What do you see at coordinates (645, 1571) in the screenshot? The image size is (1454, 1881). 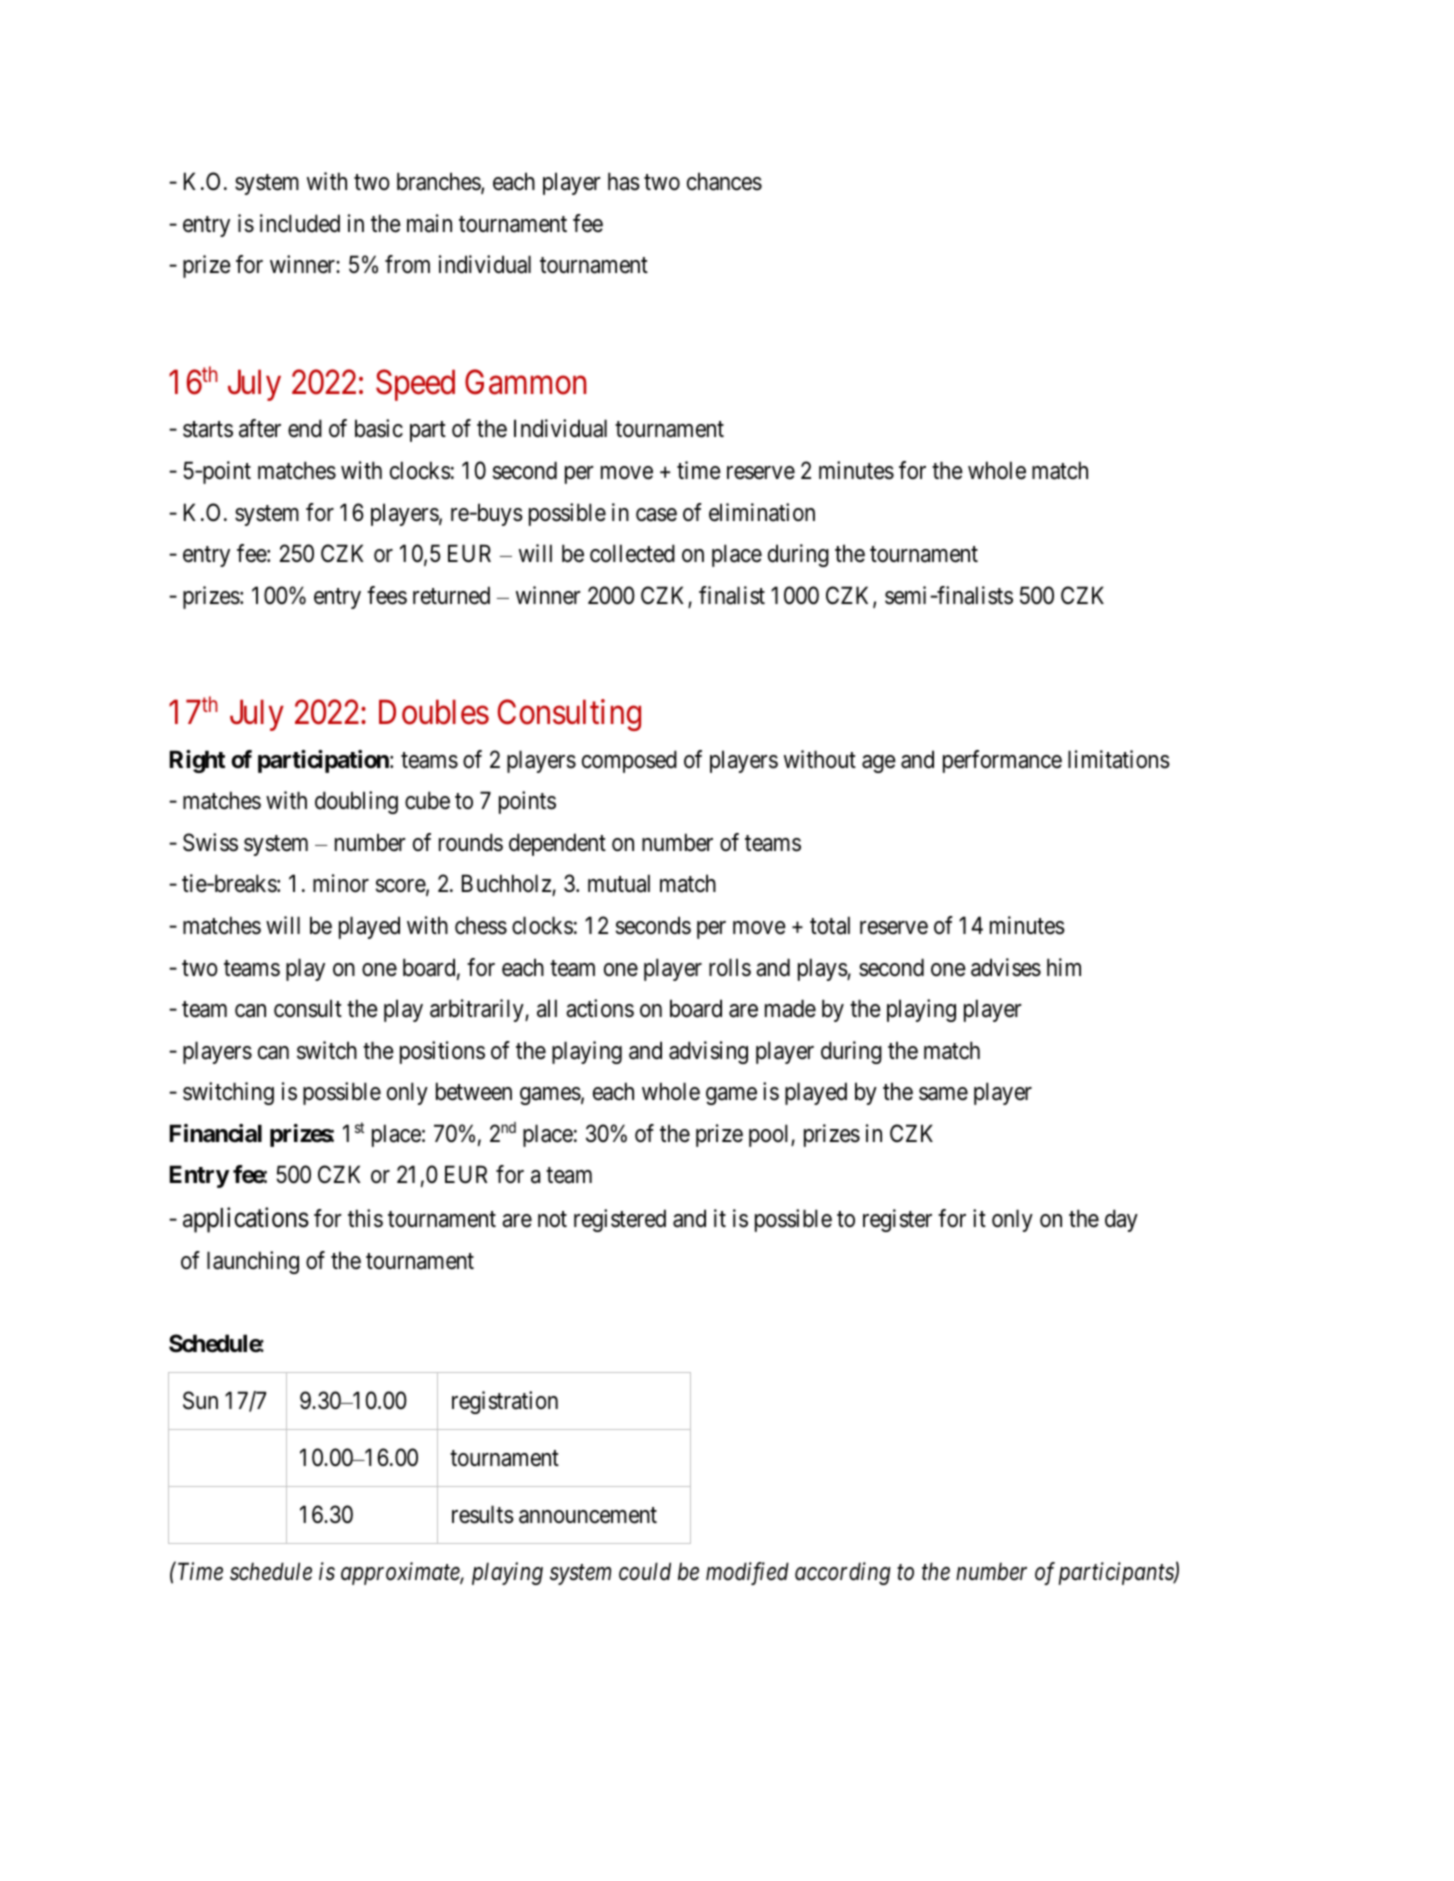 I see `could` at bounding box center [645, 1571].
